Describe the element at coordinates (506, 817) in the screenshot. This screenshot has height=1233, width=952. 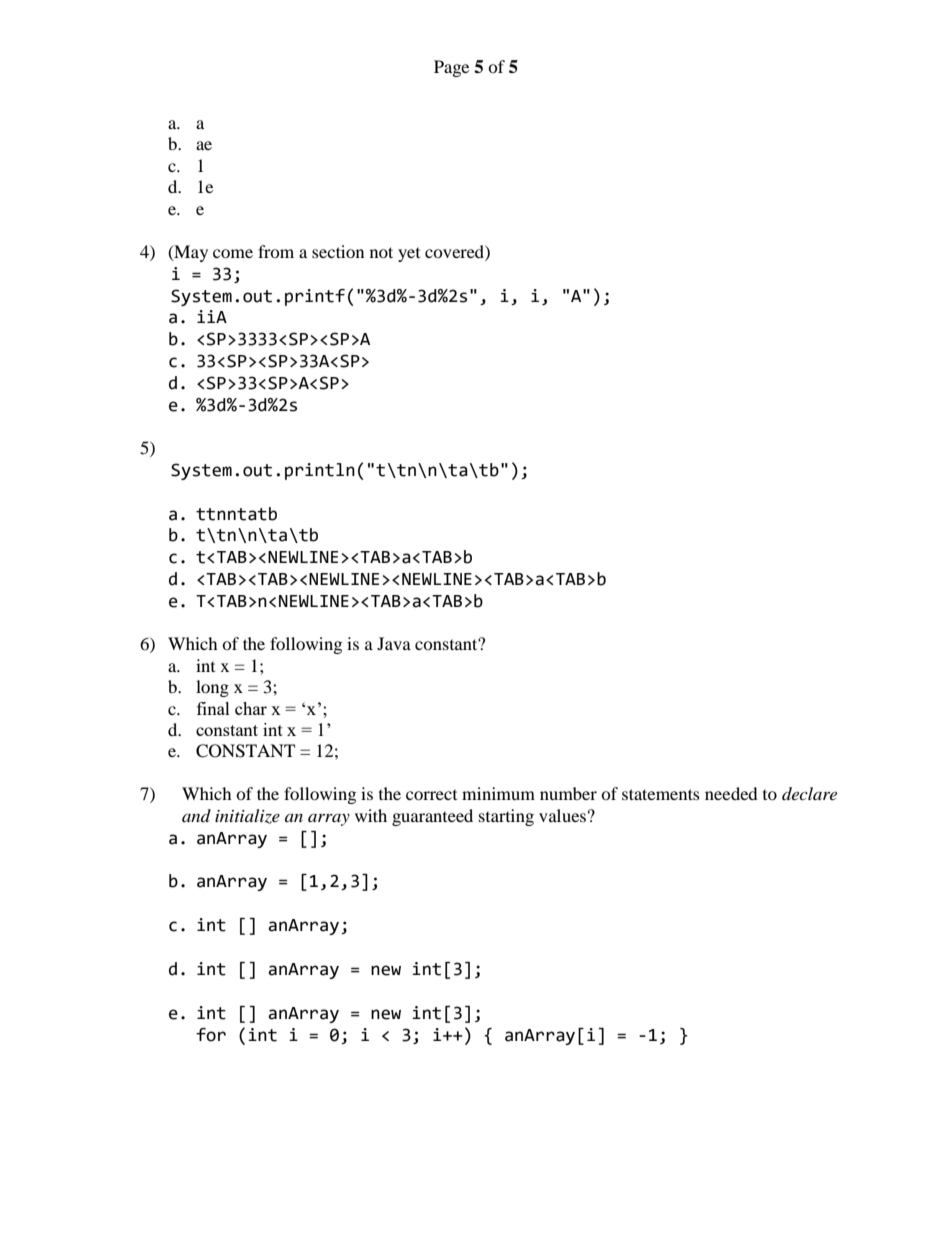
I see `starting` at that location.
